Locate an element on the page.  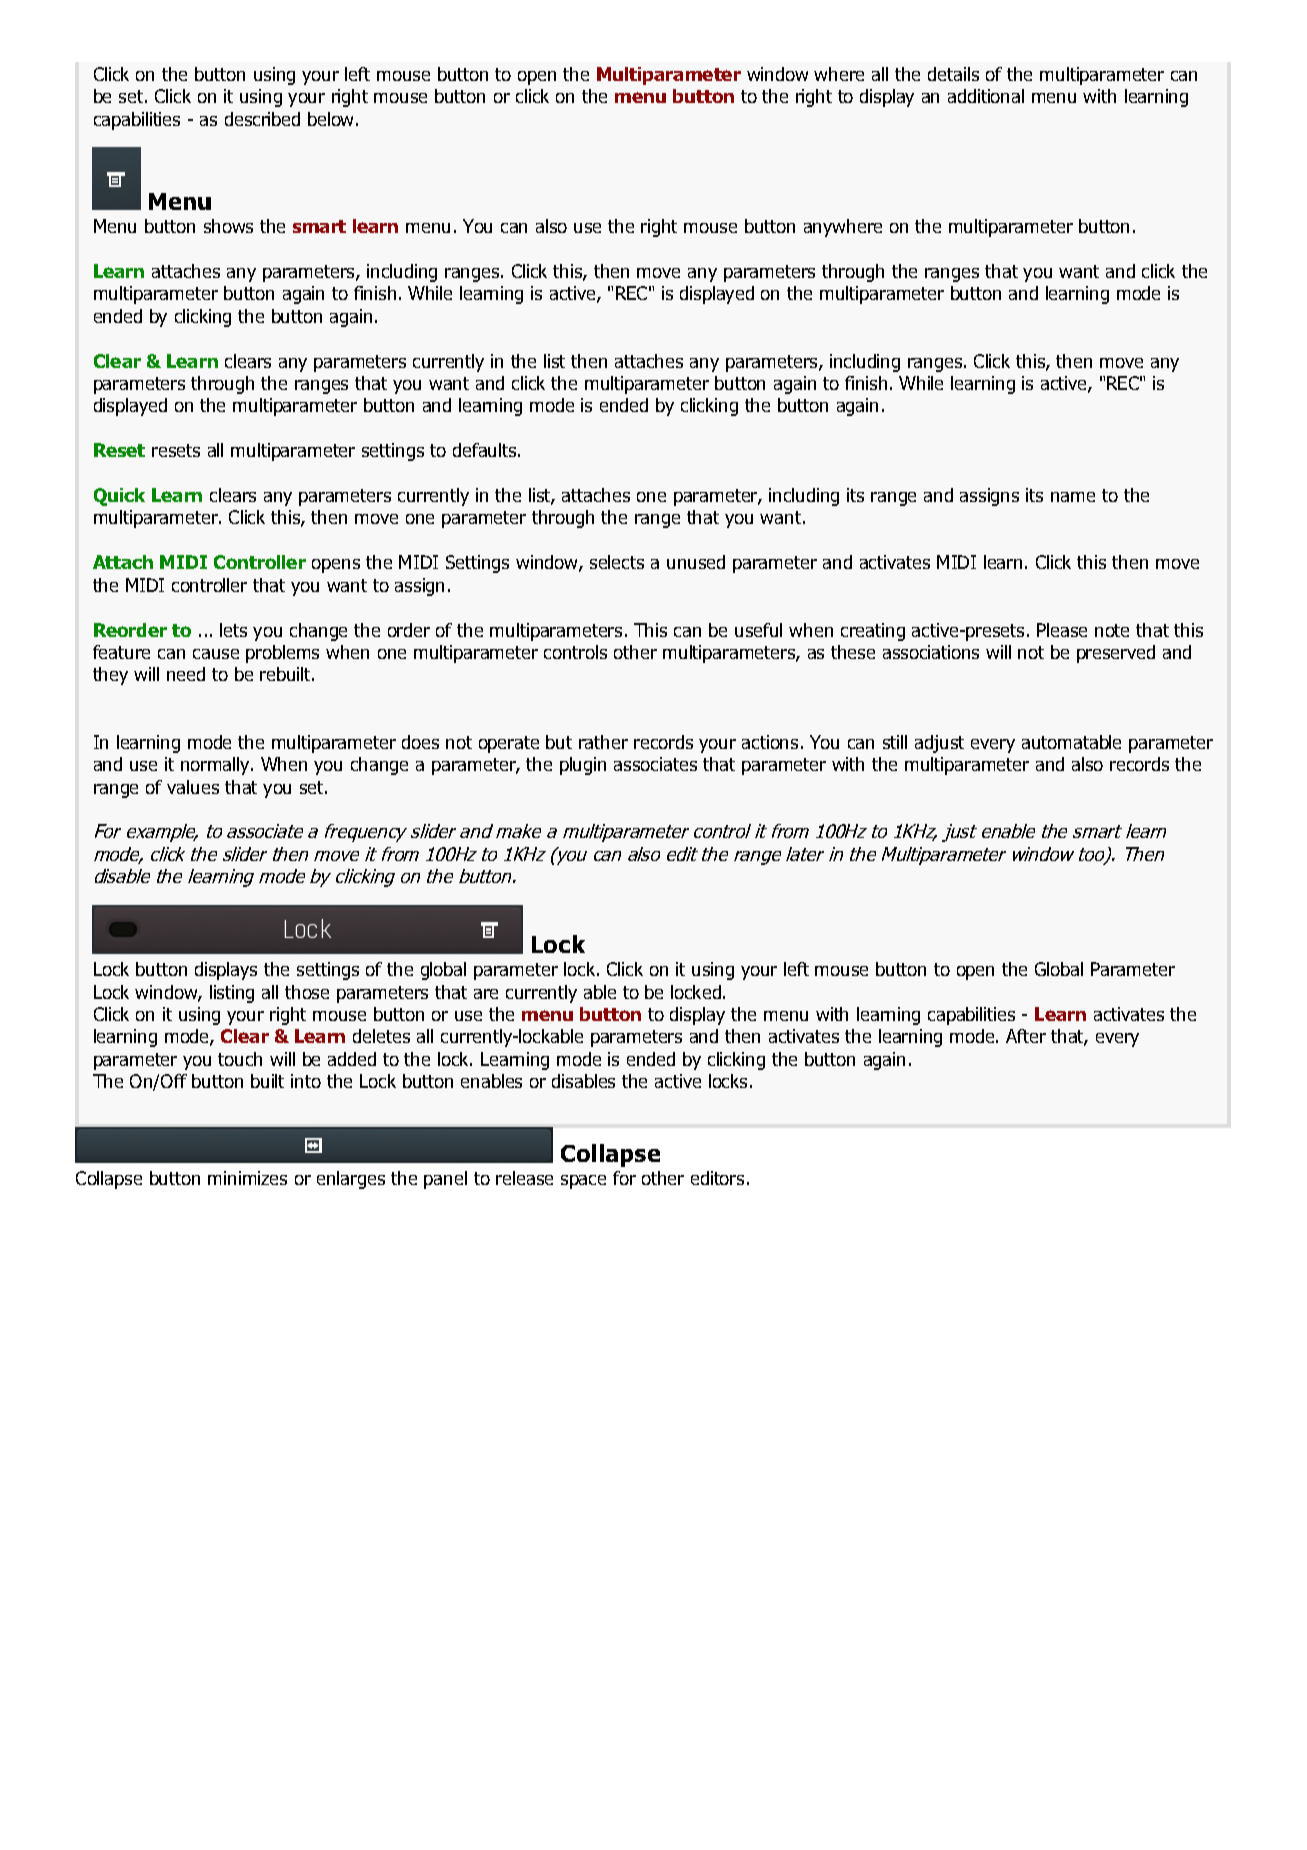
values is located at coordinates (193, 787).
